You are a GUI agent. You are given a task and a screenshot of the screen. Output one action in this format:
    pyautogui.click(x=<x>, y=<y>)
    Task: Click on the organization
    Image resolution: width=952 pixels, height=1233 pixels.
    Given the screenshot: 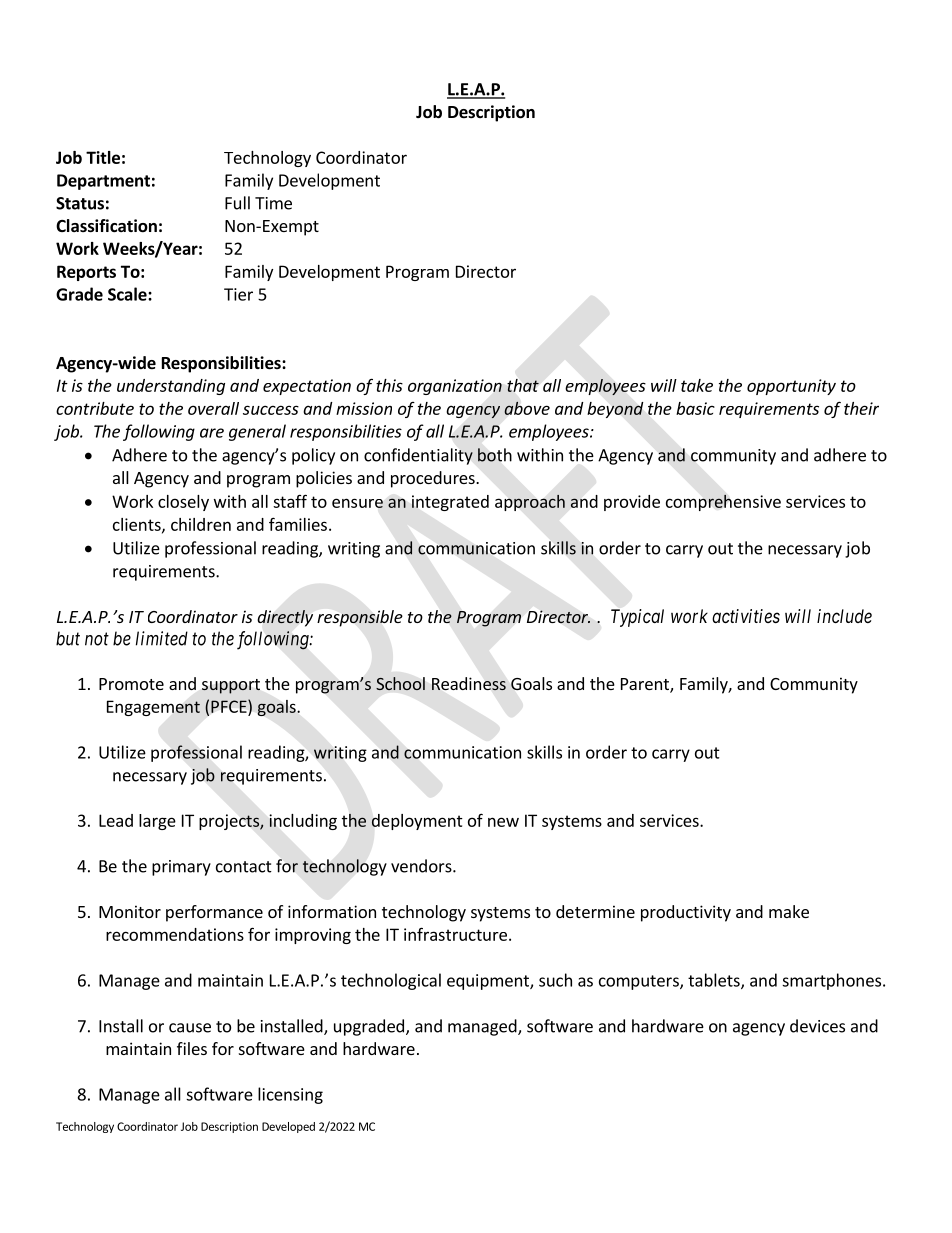 What is the action you would take?
    pyautogui.click(x=455, y=387)
